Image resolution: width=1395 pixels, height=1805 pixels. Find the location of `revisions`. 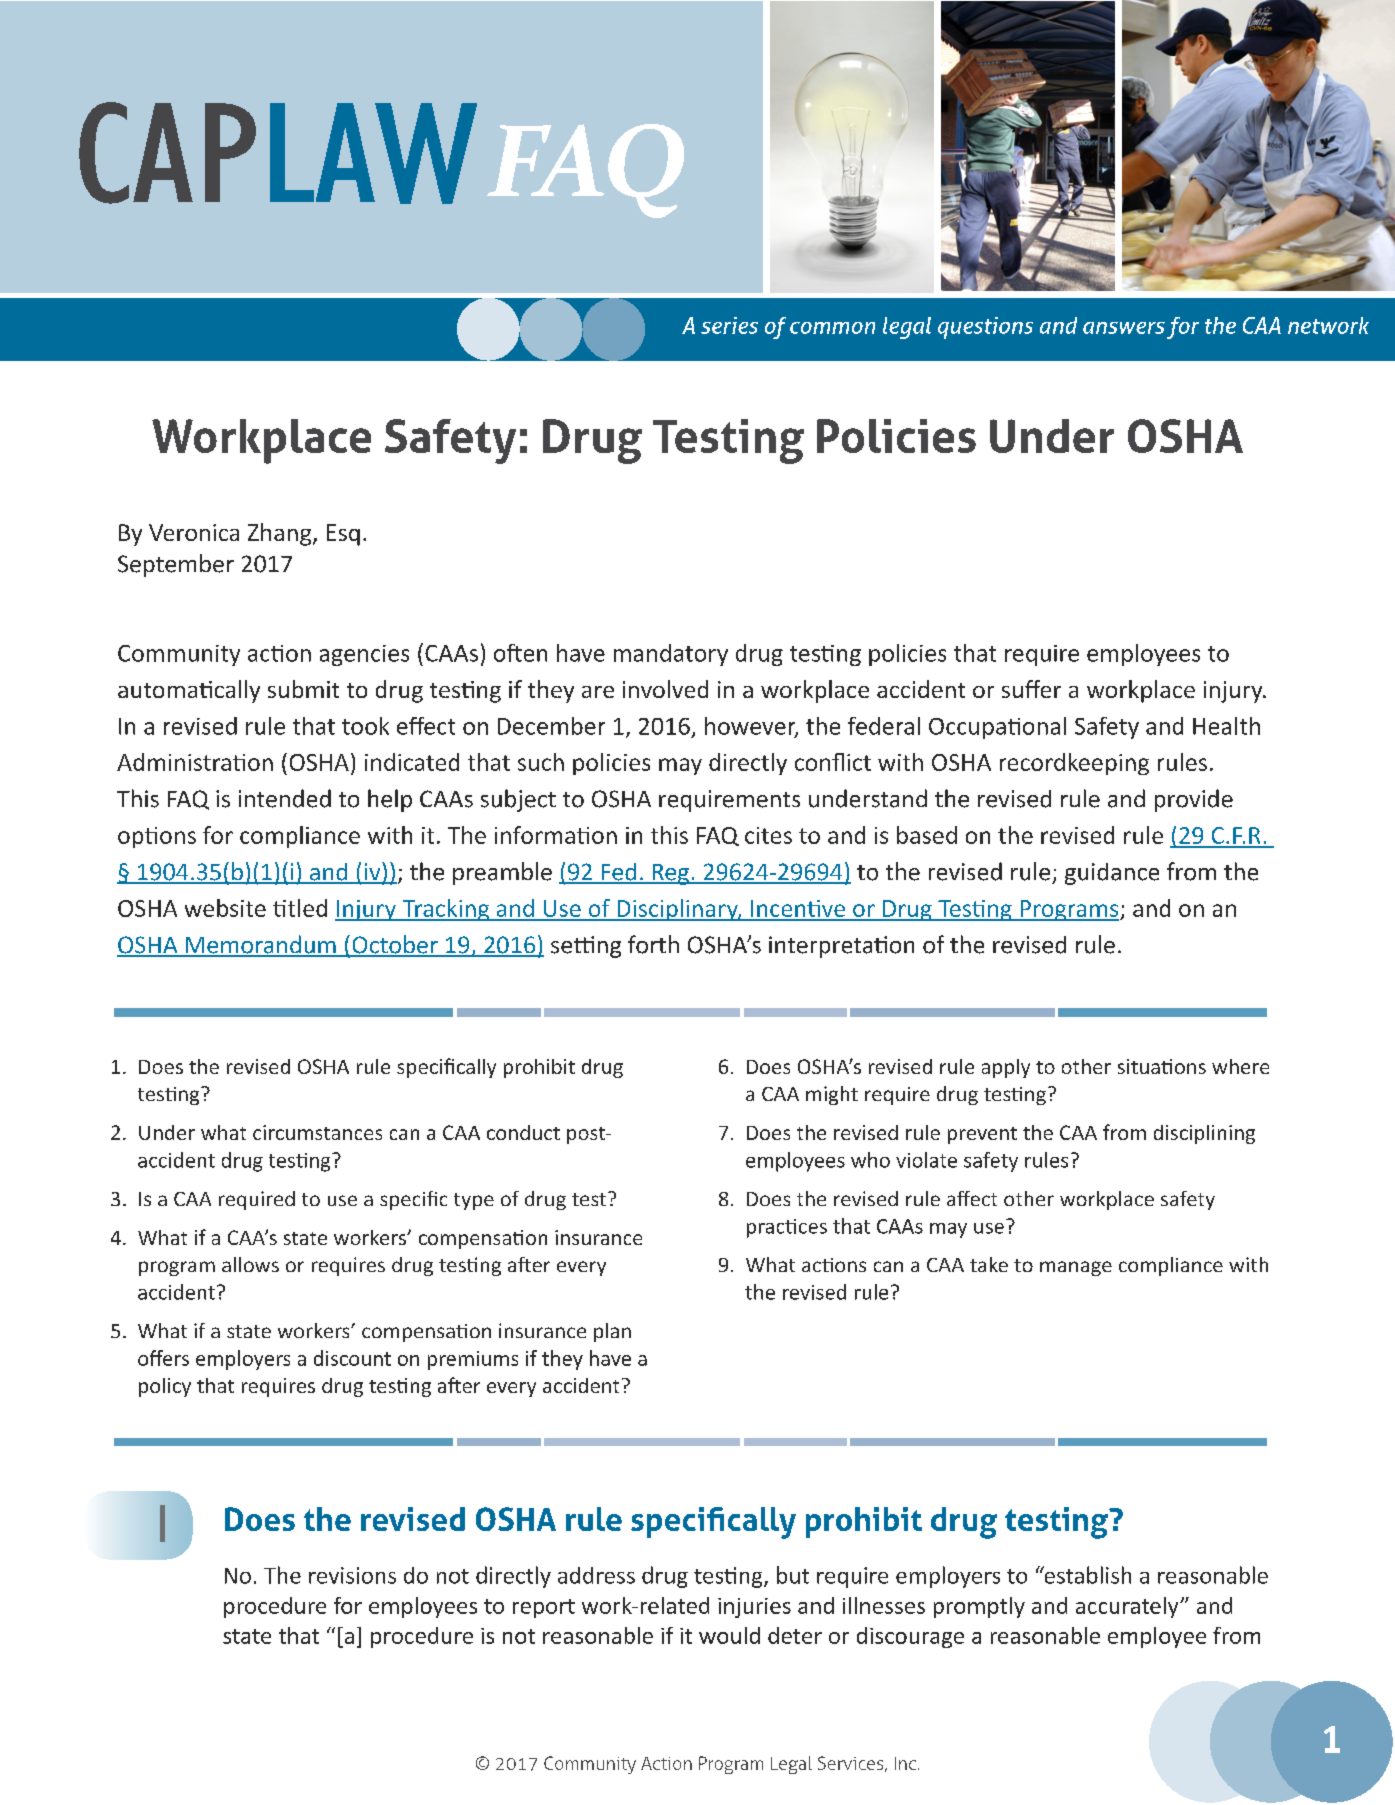

revisions is located at coordinates (352, 1575).
